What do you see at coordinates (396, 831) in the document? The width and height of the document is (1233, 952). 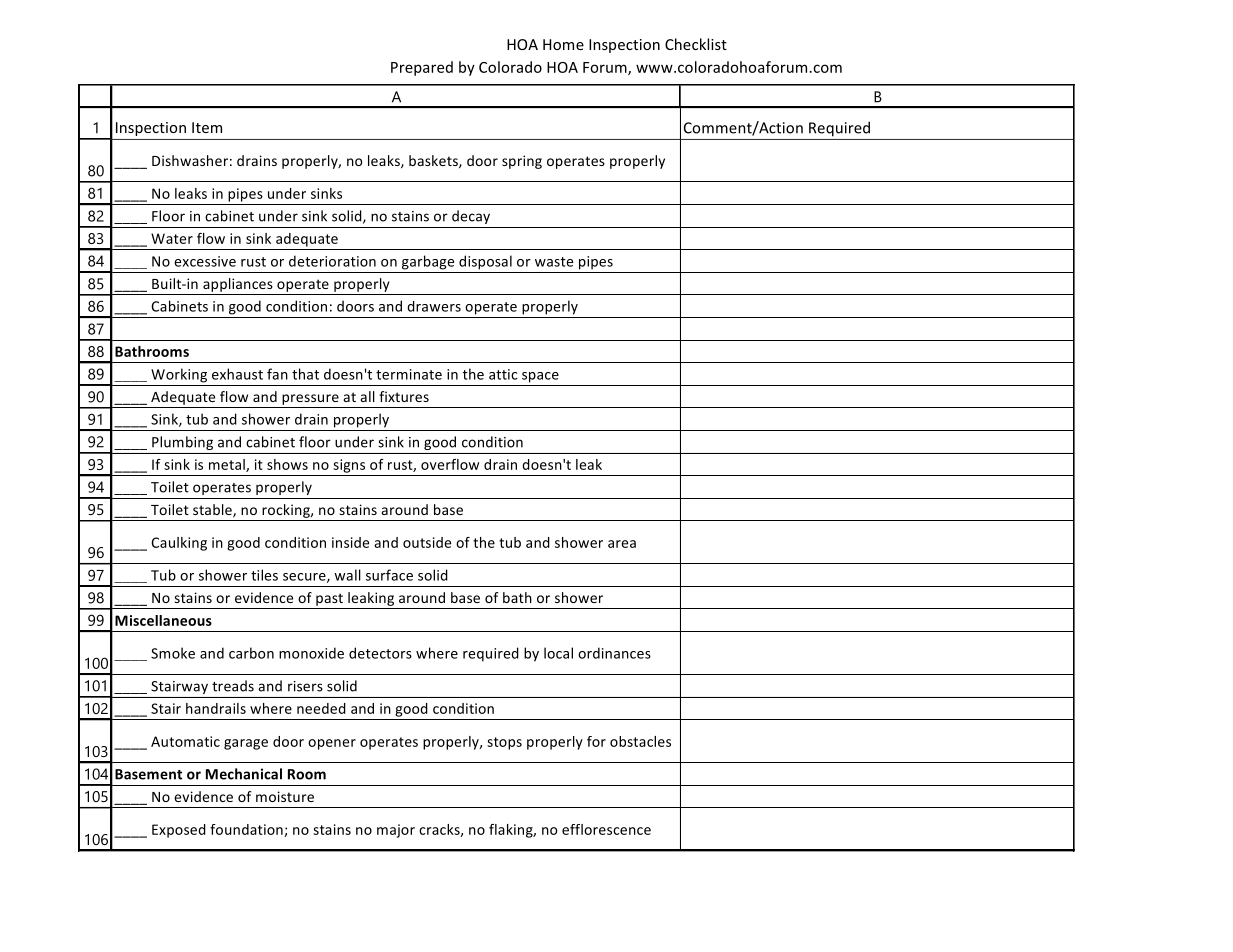 I see `major` at bounding box center [396, 831].
